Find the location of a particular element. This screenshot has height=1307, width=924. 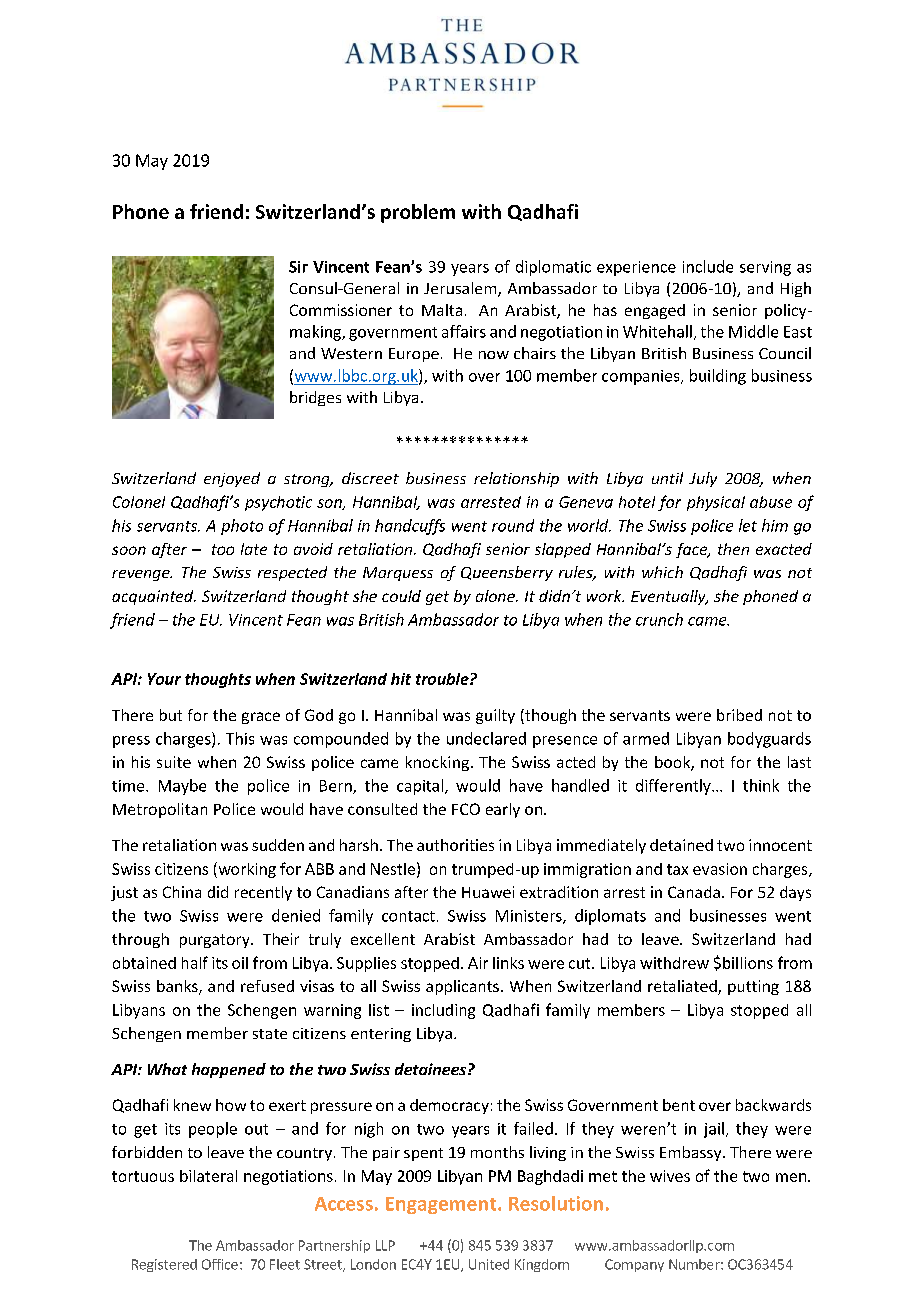

undeclared is located at coordinates (486, 738).
